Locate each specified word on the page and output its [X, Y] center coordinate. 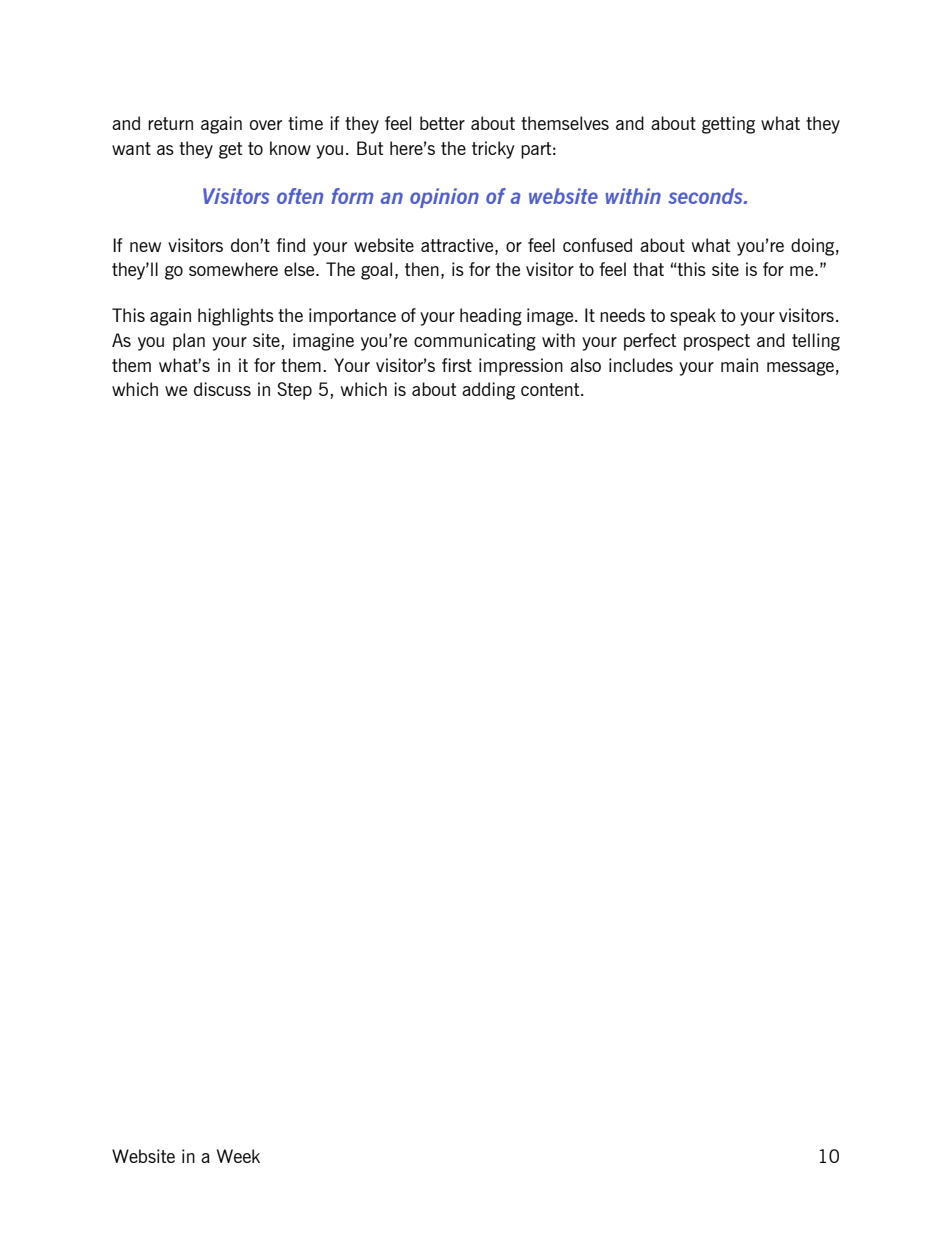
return [170, 123]
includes [641, 365]
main [739, 365]
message [800, 369]
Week [238, 1156]
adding [488, 391]
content [551, 389]
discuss [222, 389]
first [457, 365]
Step [294, 391]
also [585, 365]
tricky [493, 150]
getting [728, 125]
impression [521, 367]
